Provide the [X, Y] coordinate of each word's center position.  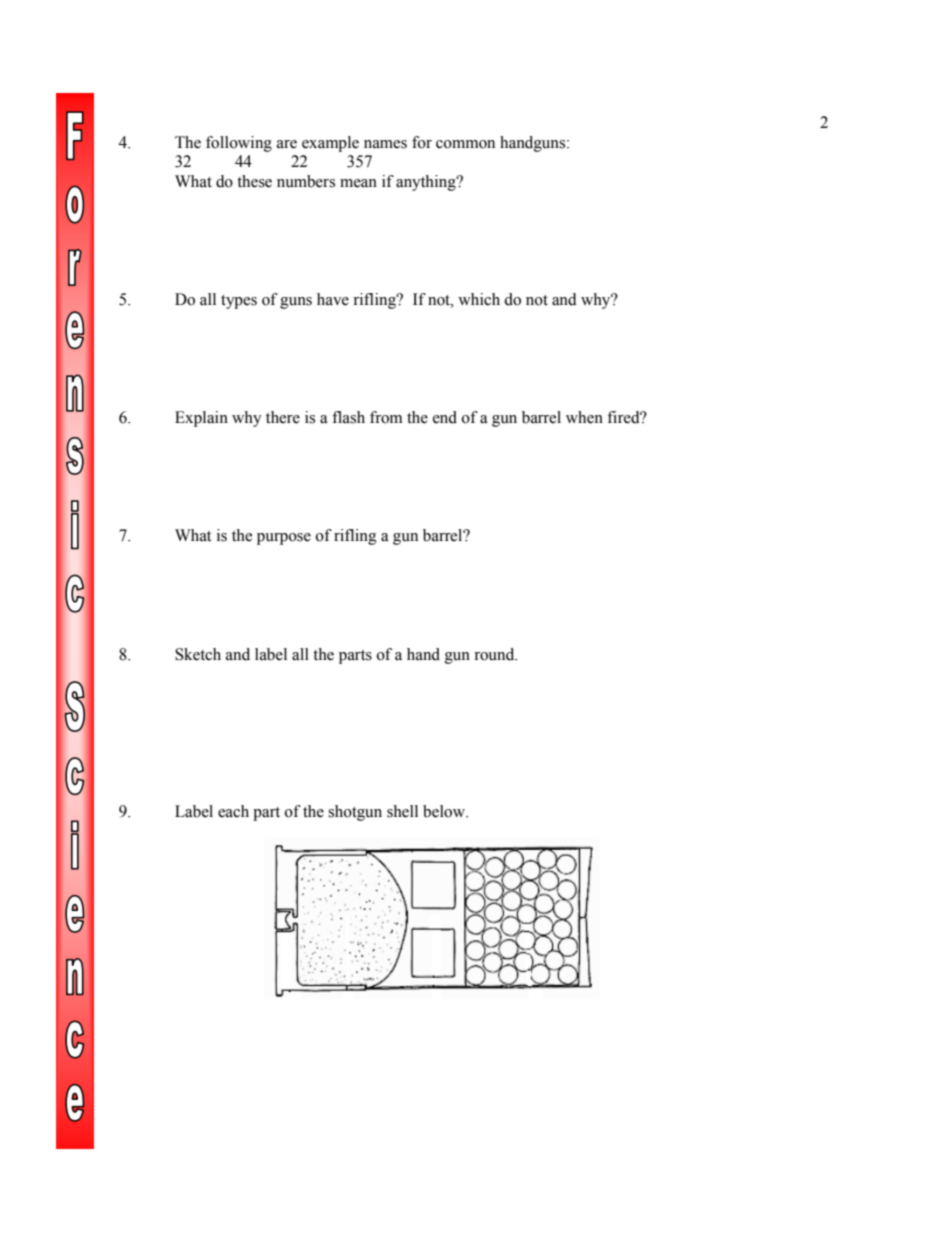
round [495, 654]
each [233, 811]
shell [402, 811]
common [465, 144]
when [584, 417]
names [385, 144]
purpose [284, 539]
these [254, 181]
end [445, 417]
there [283, 417]
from [386, 417]
